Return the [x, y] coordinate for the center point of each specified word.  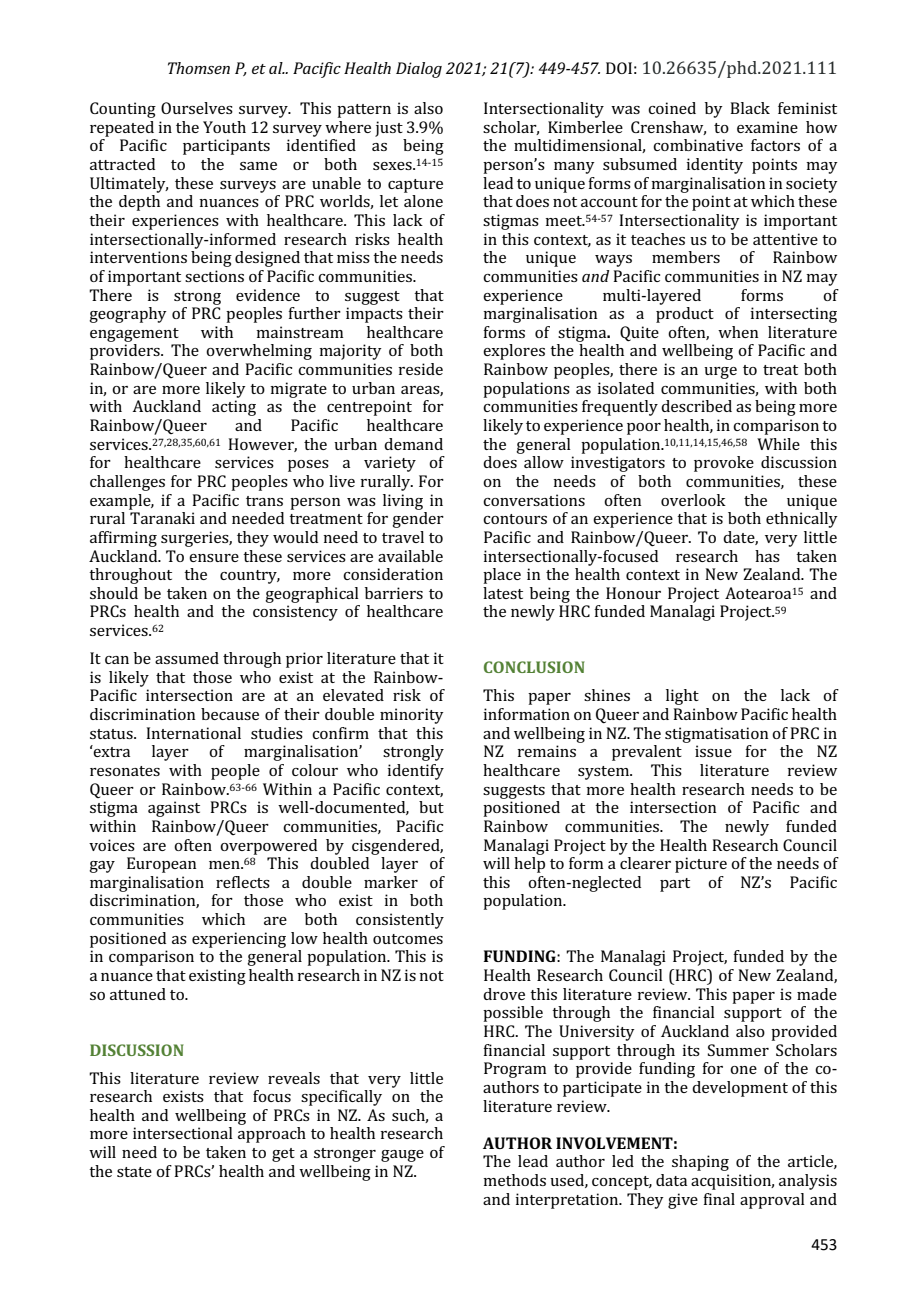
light [682, 697]
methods [514, 1180]
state [134, 1172]
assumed [187, 658]
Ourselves [197, 108]
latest [503, 593]
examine [767, 127]
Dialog [419, 70]
